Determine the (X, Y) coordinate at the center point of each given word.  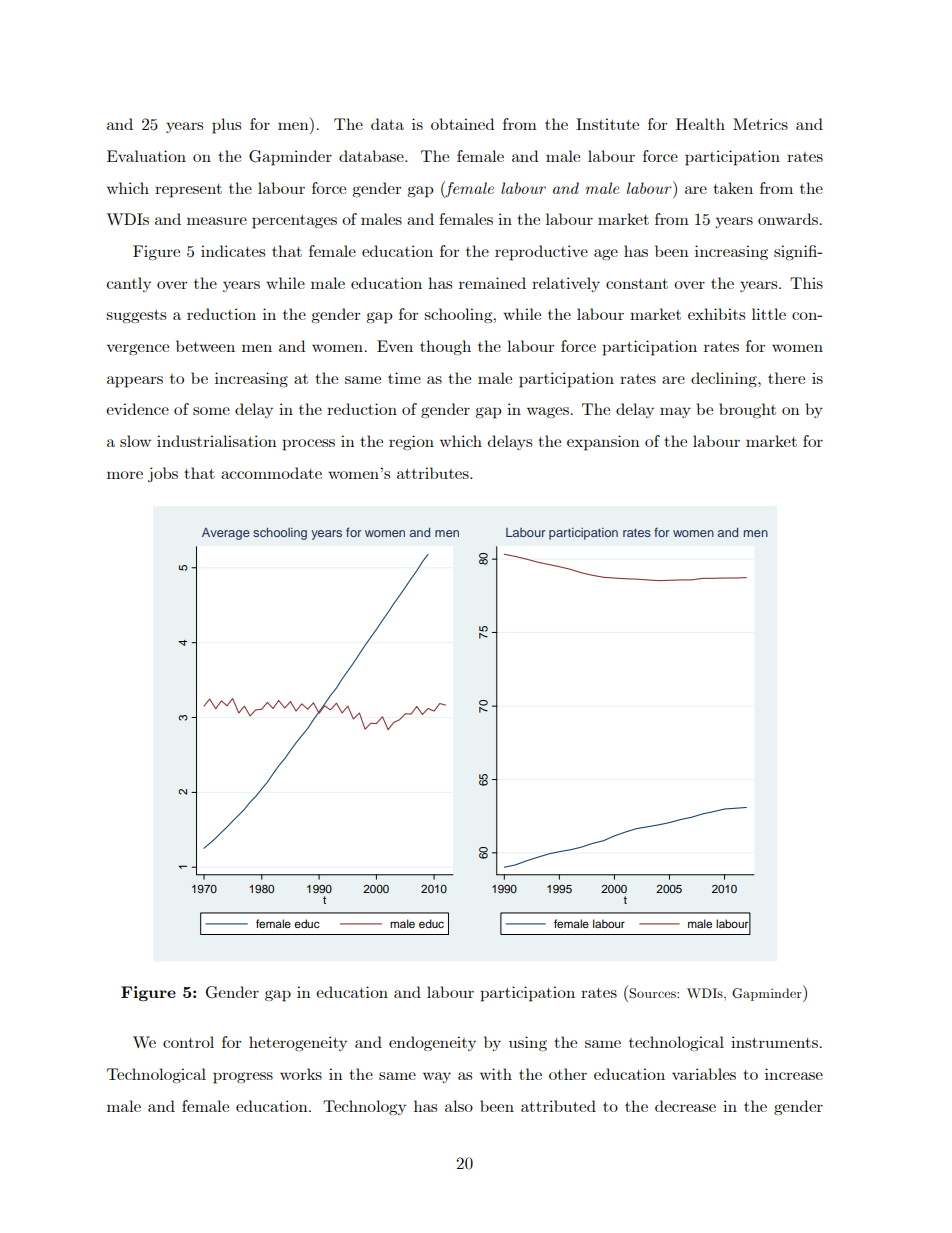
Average (226, 534)
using (528, 1043)
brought (747, 410)
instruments (775, 1042)
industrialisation (217, 441)
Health (700, 124)
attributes (434, 473)
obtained (463, 124)
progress (243, 1078)
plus (226, 126)
